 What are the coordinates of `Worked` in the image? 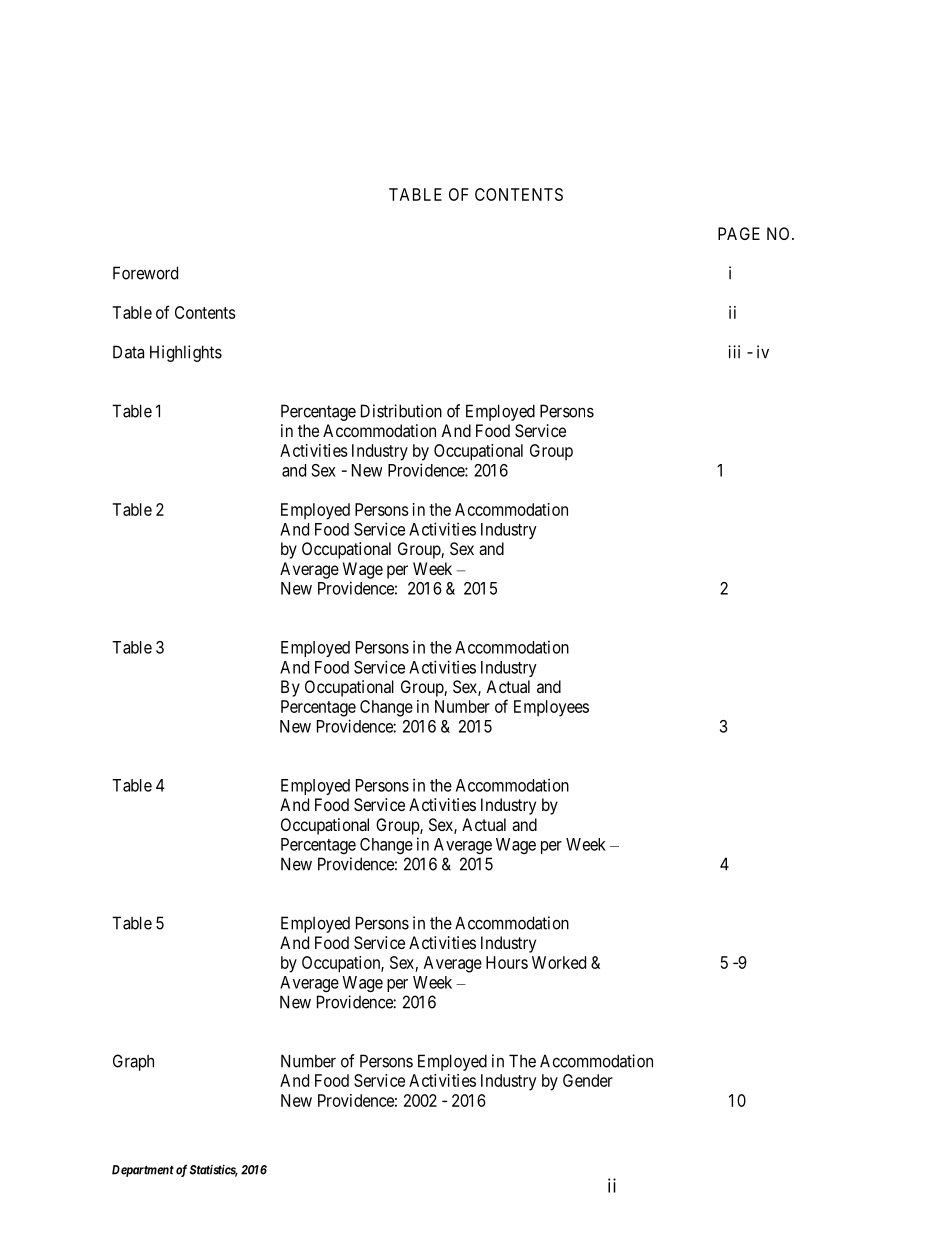 It's located at (559, 962).
